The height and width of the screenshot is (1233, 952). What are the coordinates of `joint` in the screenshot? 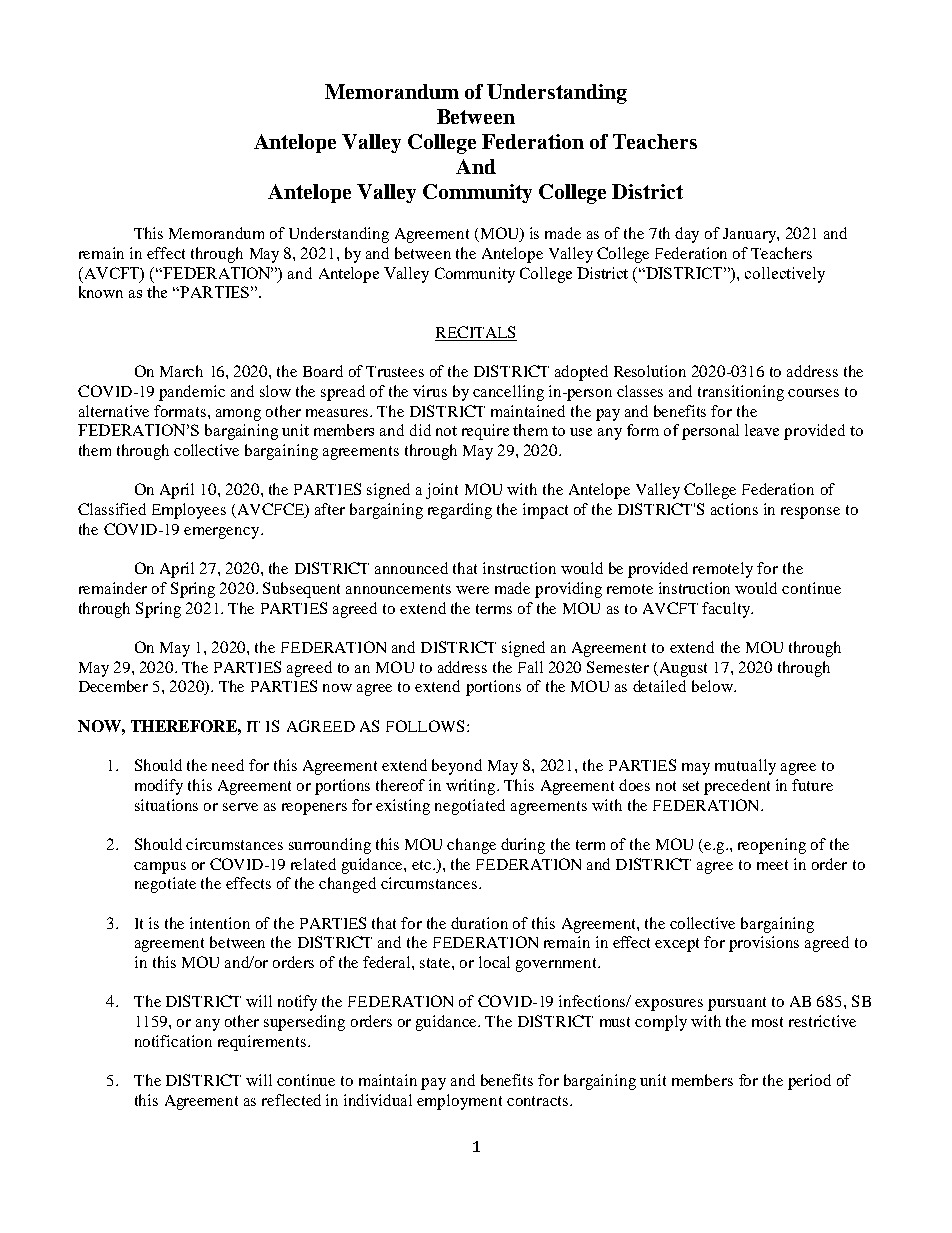 It's located at (442, 491).
